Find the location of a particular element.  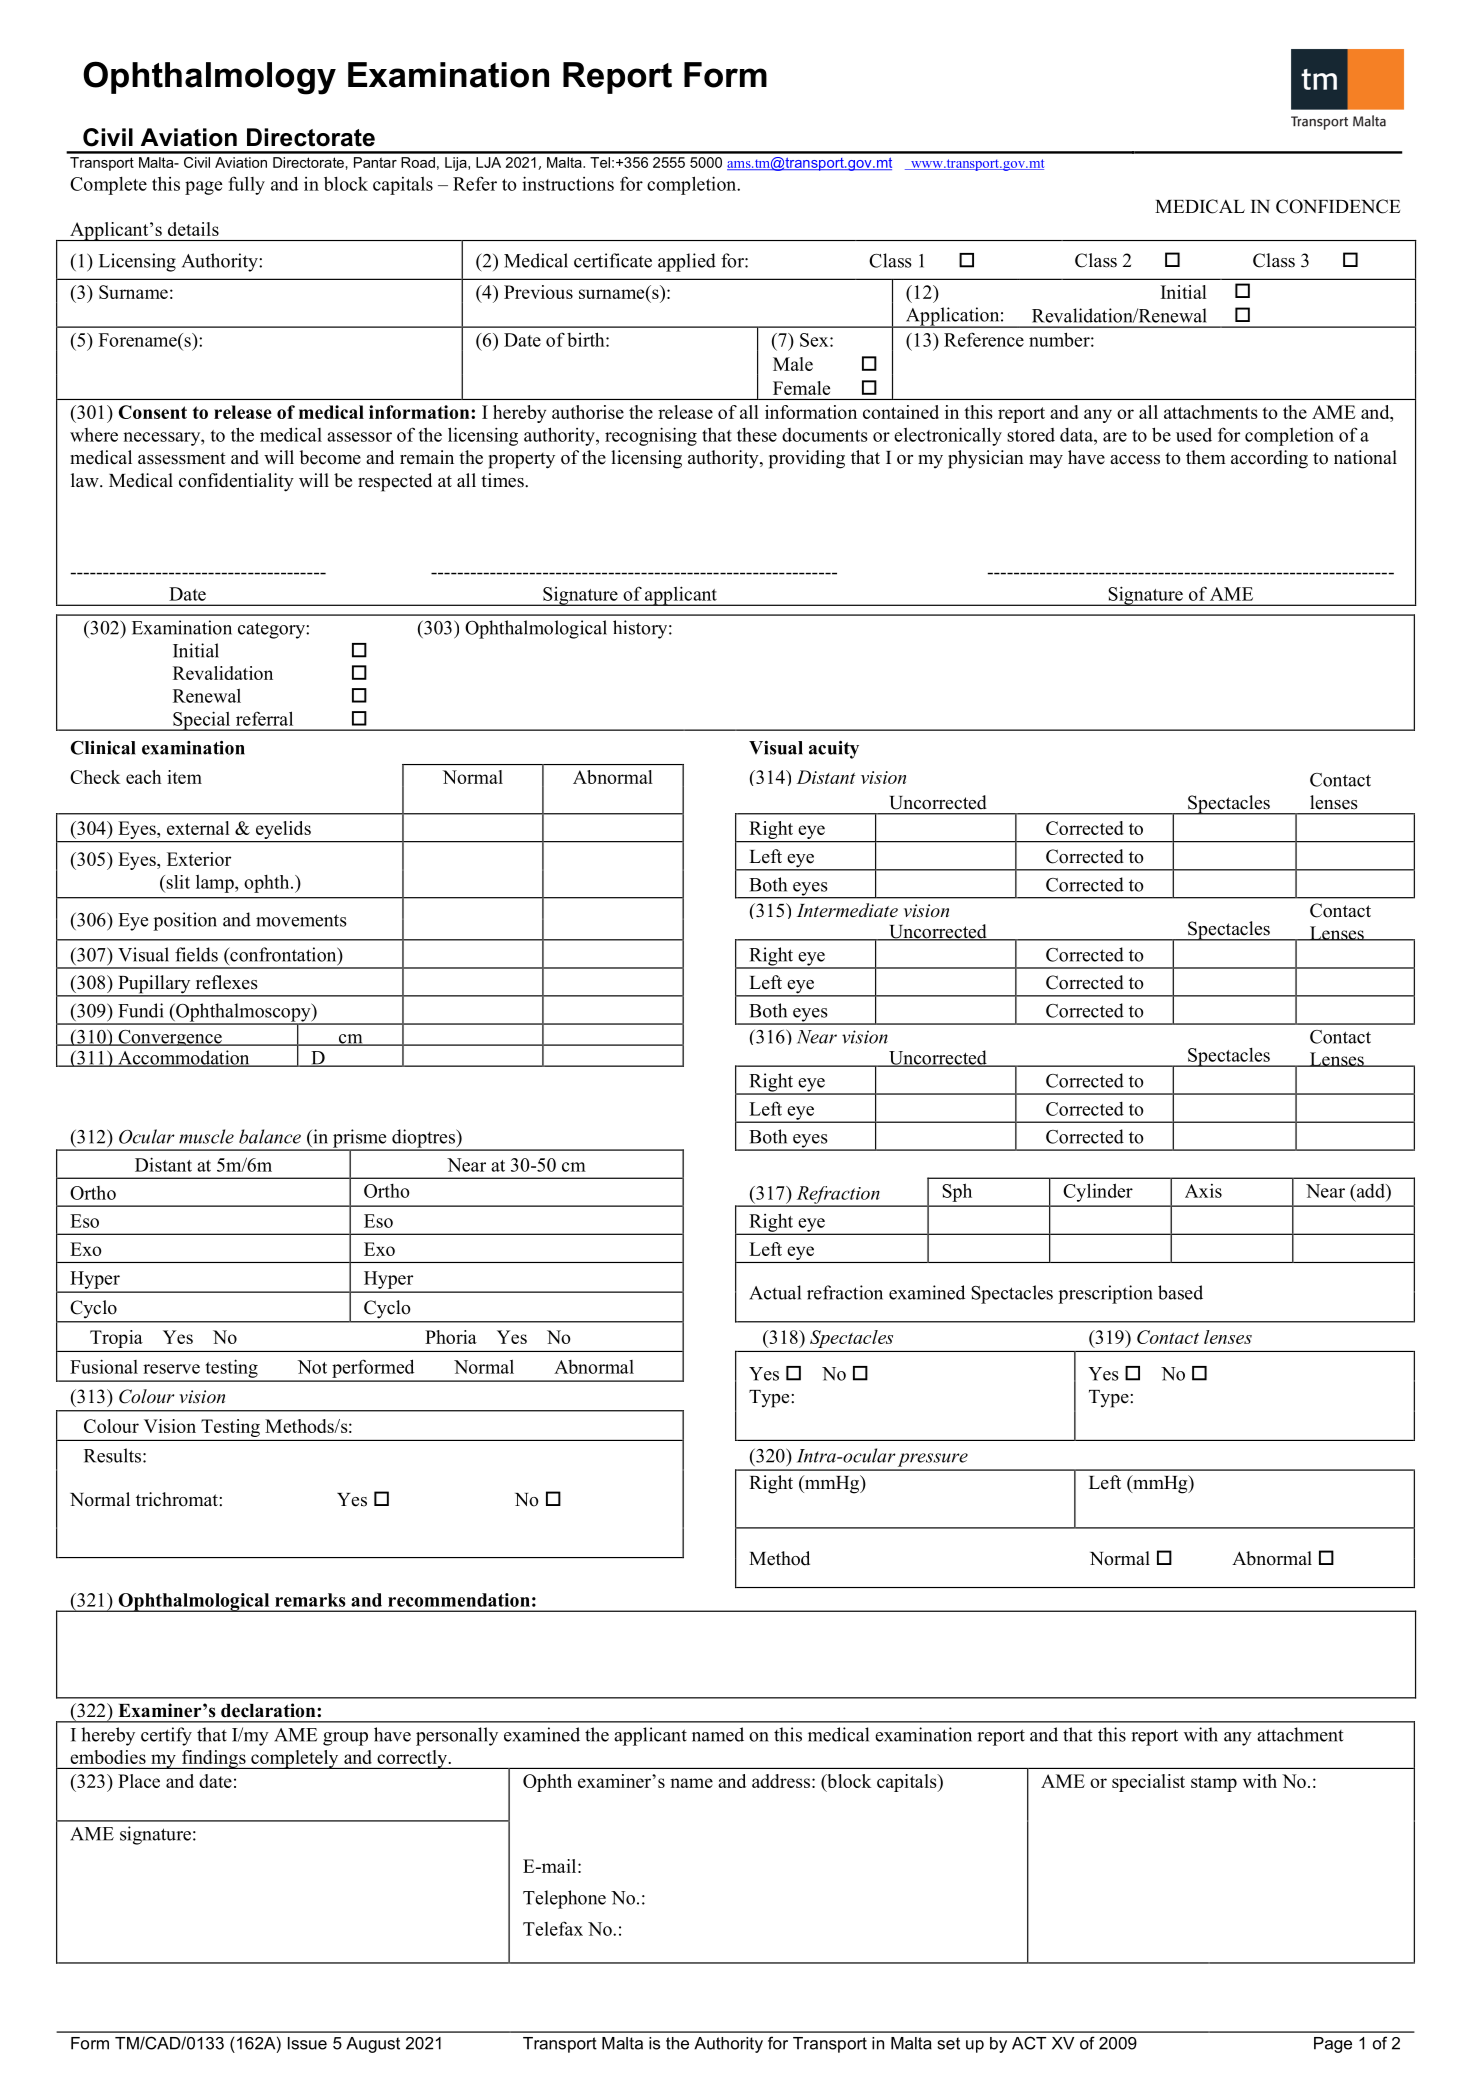

CONFIDENCE is located at coordinates (1338, 206).
